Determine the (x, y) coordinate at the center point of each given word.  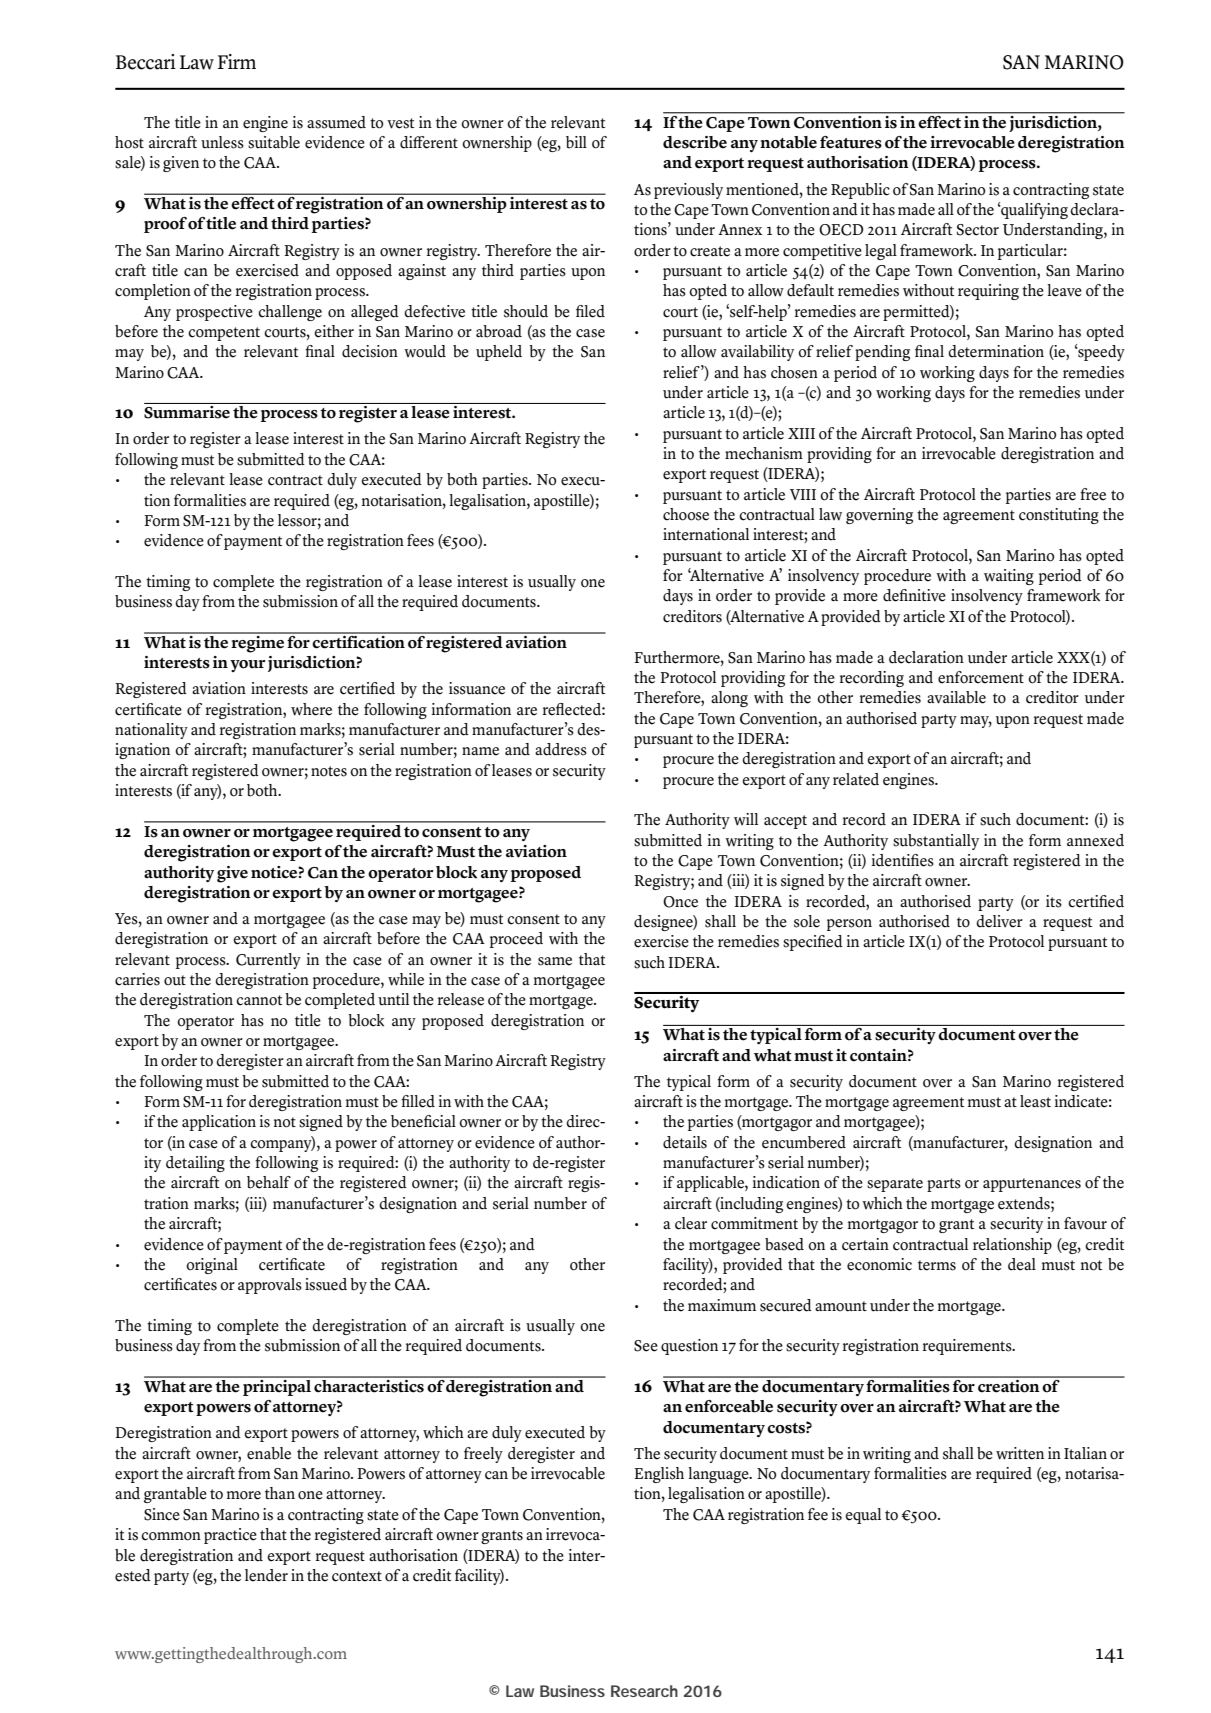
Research (644, 1691)
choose (686, 514)
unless (222, 142)
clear (691, 1223)
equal (863, 1516)
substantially (936, 842)
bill (576, 142)
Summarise (187, 412)
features (851, 142)
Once (680, 902)
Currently (268, 961)
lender (266, 1575)
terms (937, 1265)
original (212, 1266)
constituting (1059, 516)
